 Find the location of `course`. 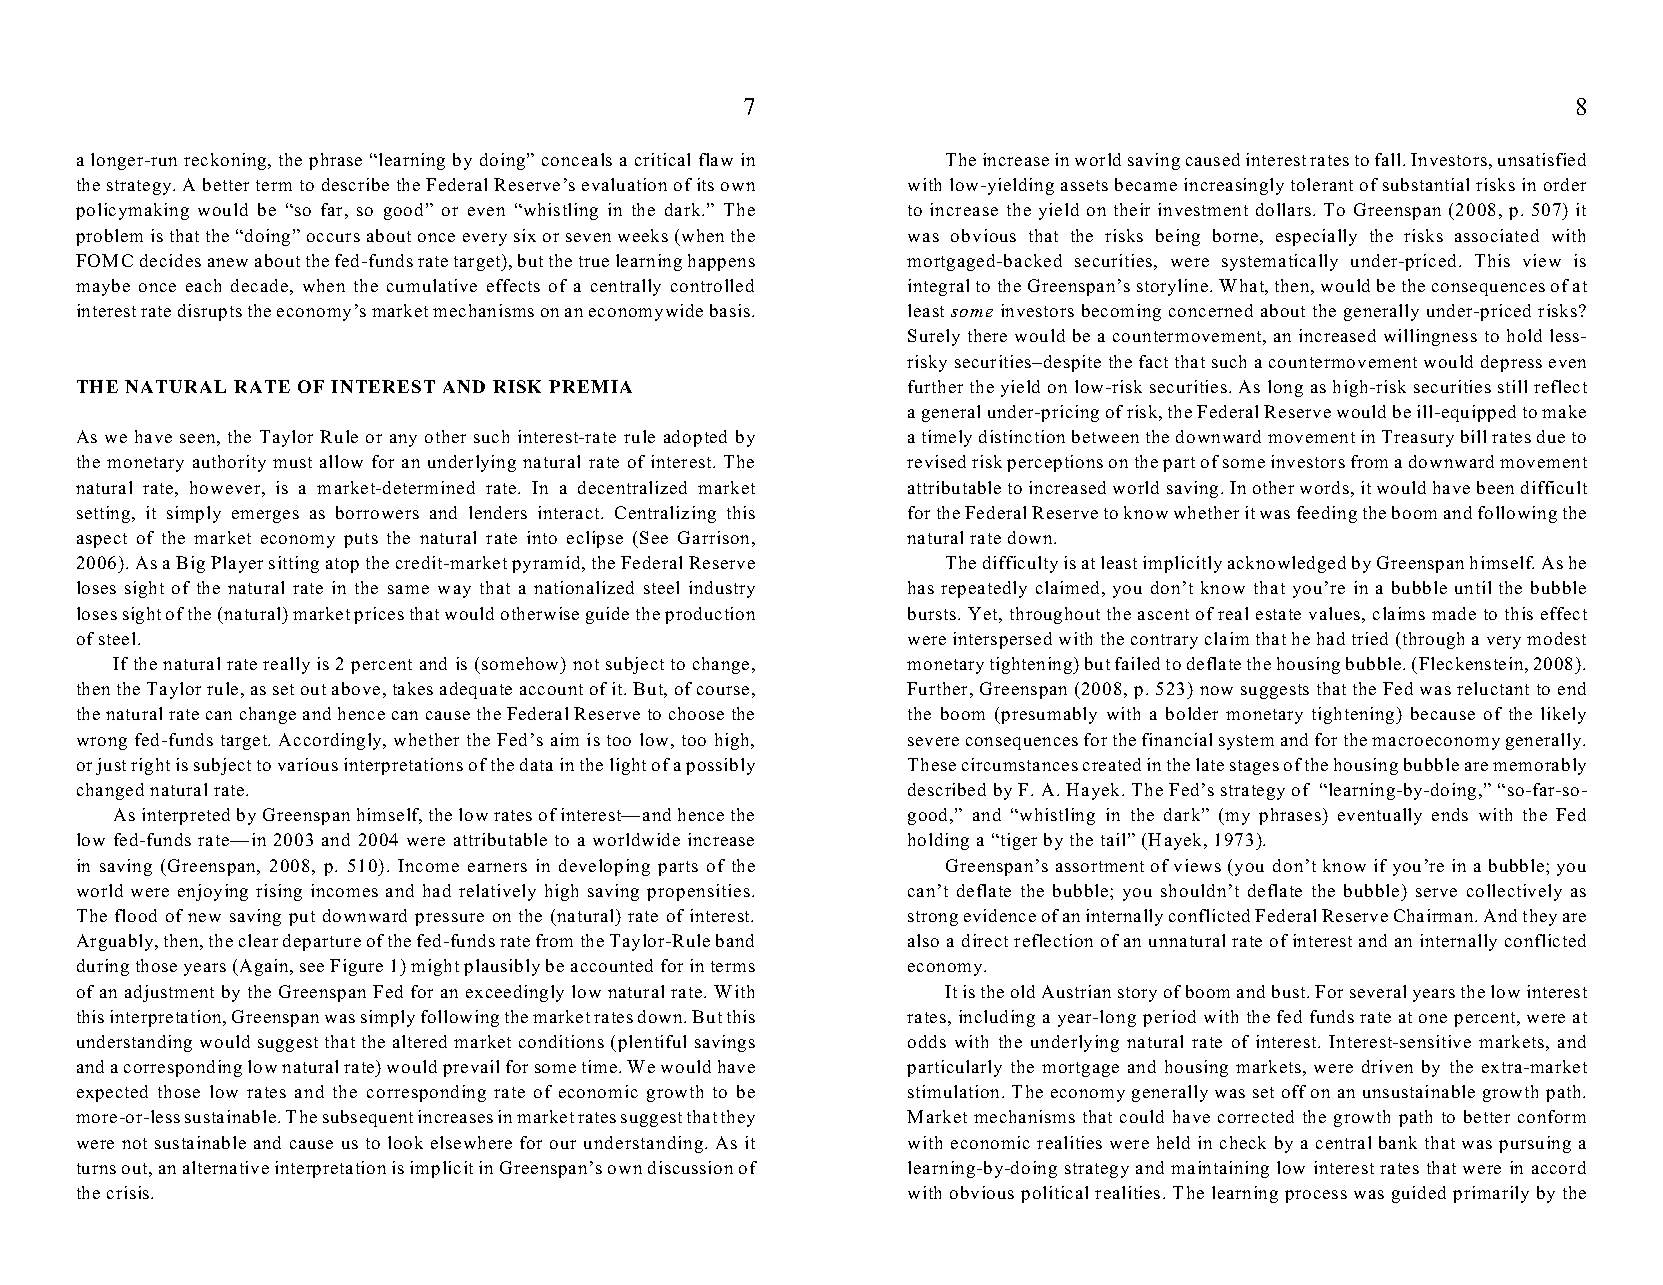

course is located at coordinates (723, 690).
